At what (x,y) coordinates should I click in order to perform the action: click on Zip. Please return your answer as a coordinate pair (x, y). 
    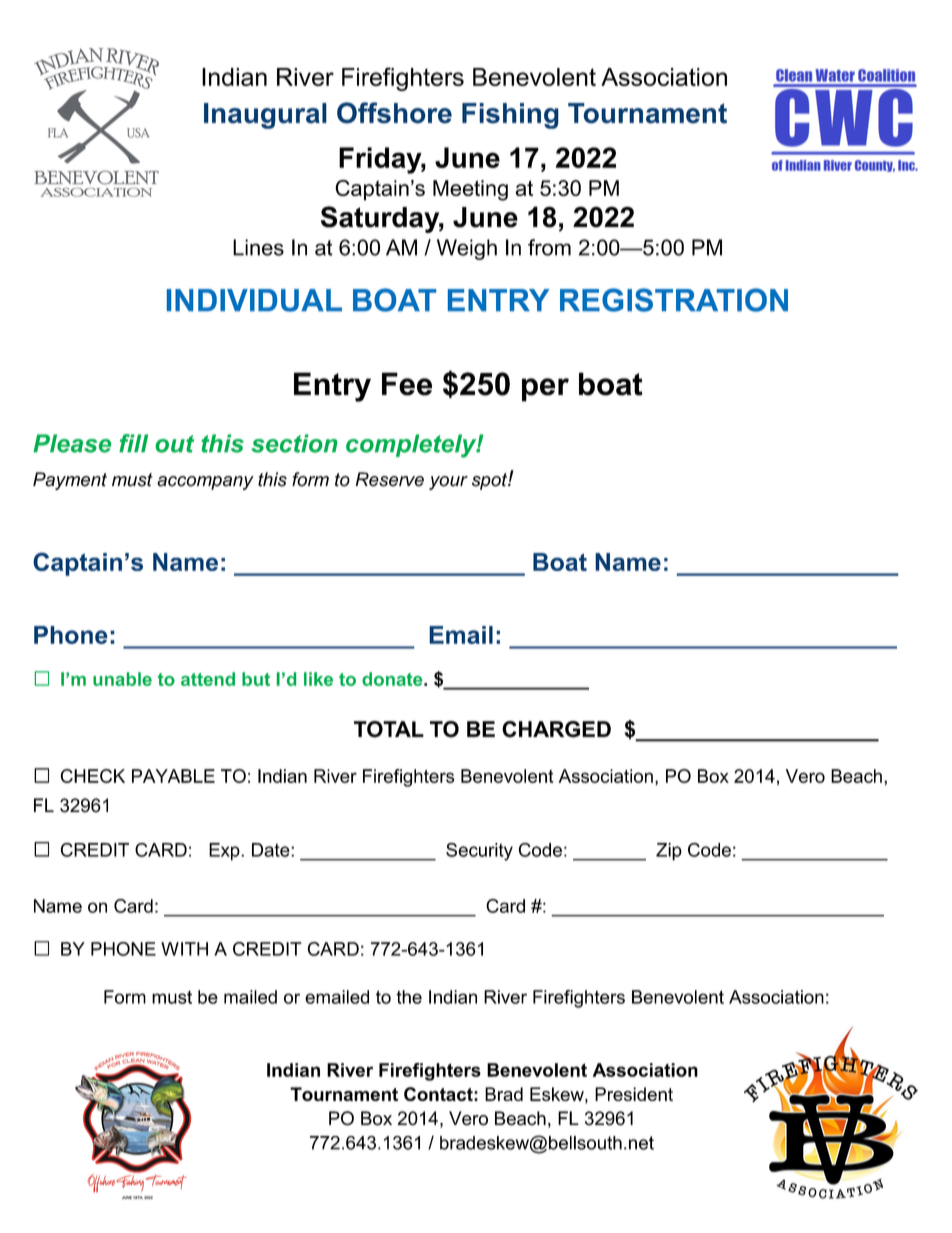
    Looking at the image, I should click on (669, 852).
